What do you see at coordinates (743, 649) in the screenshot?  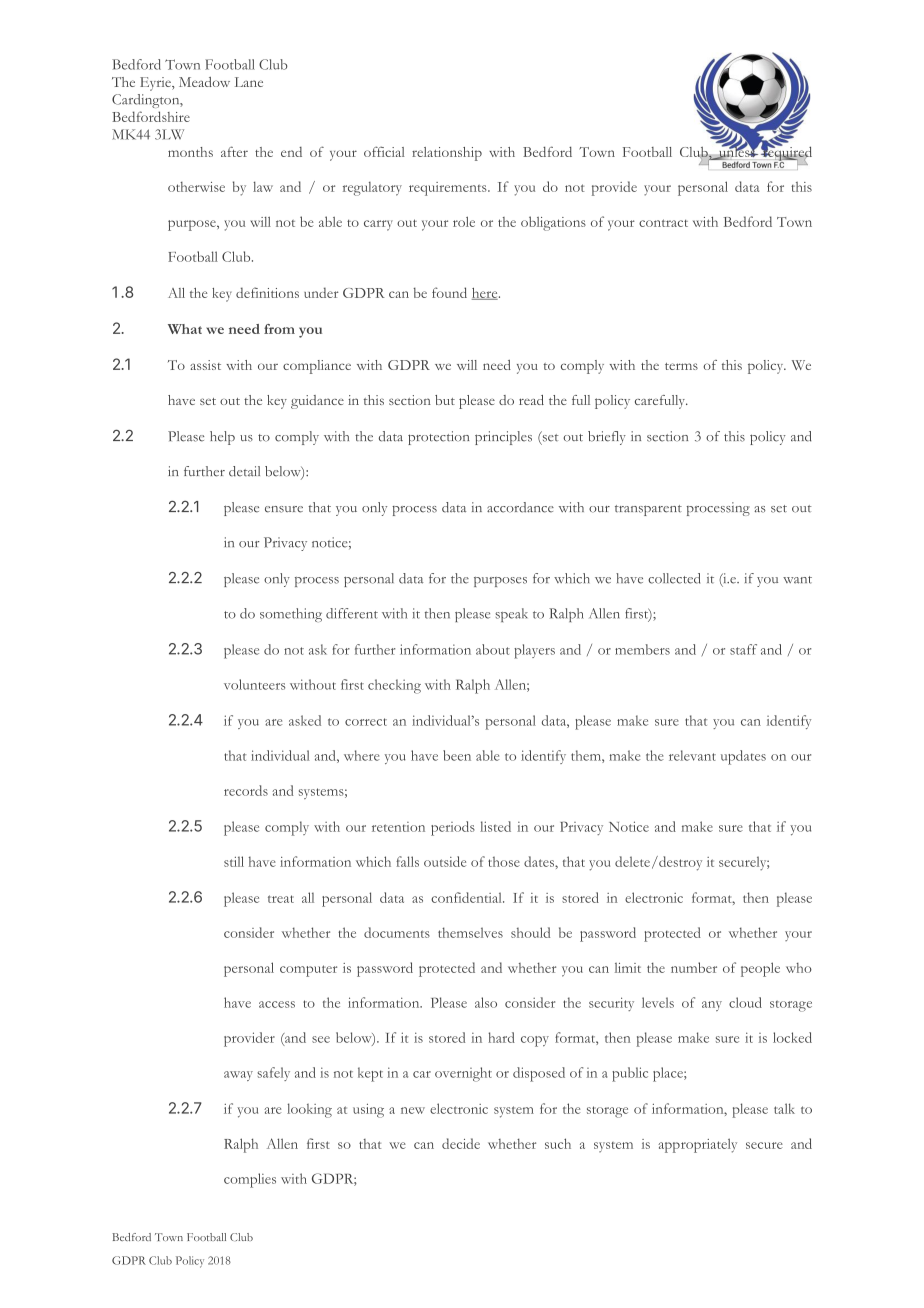 I see `staff` at bounding box center [743, 649].
